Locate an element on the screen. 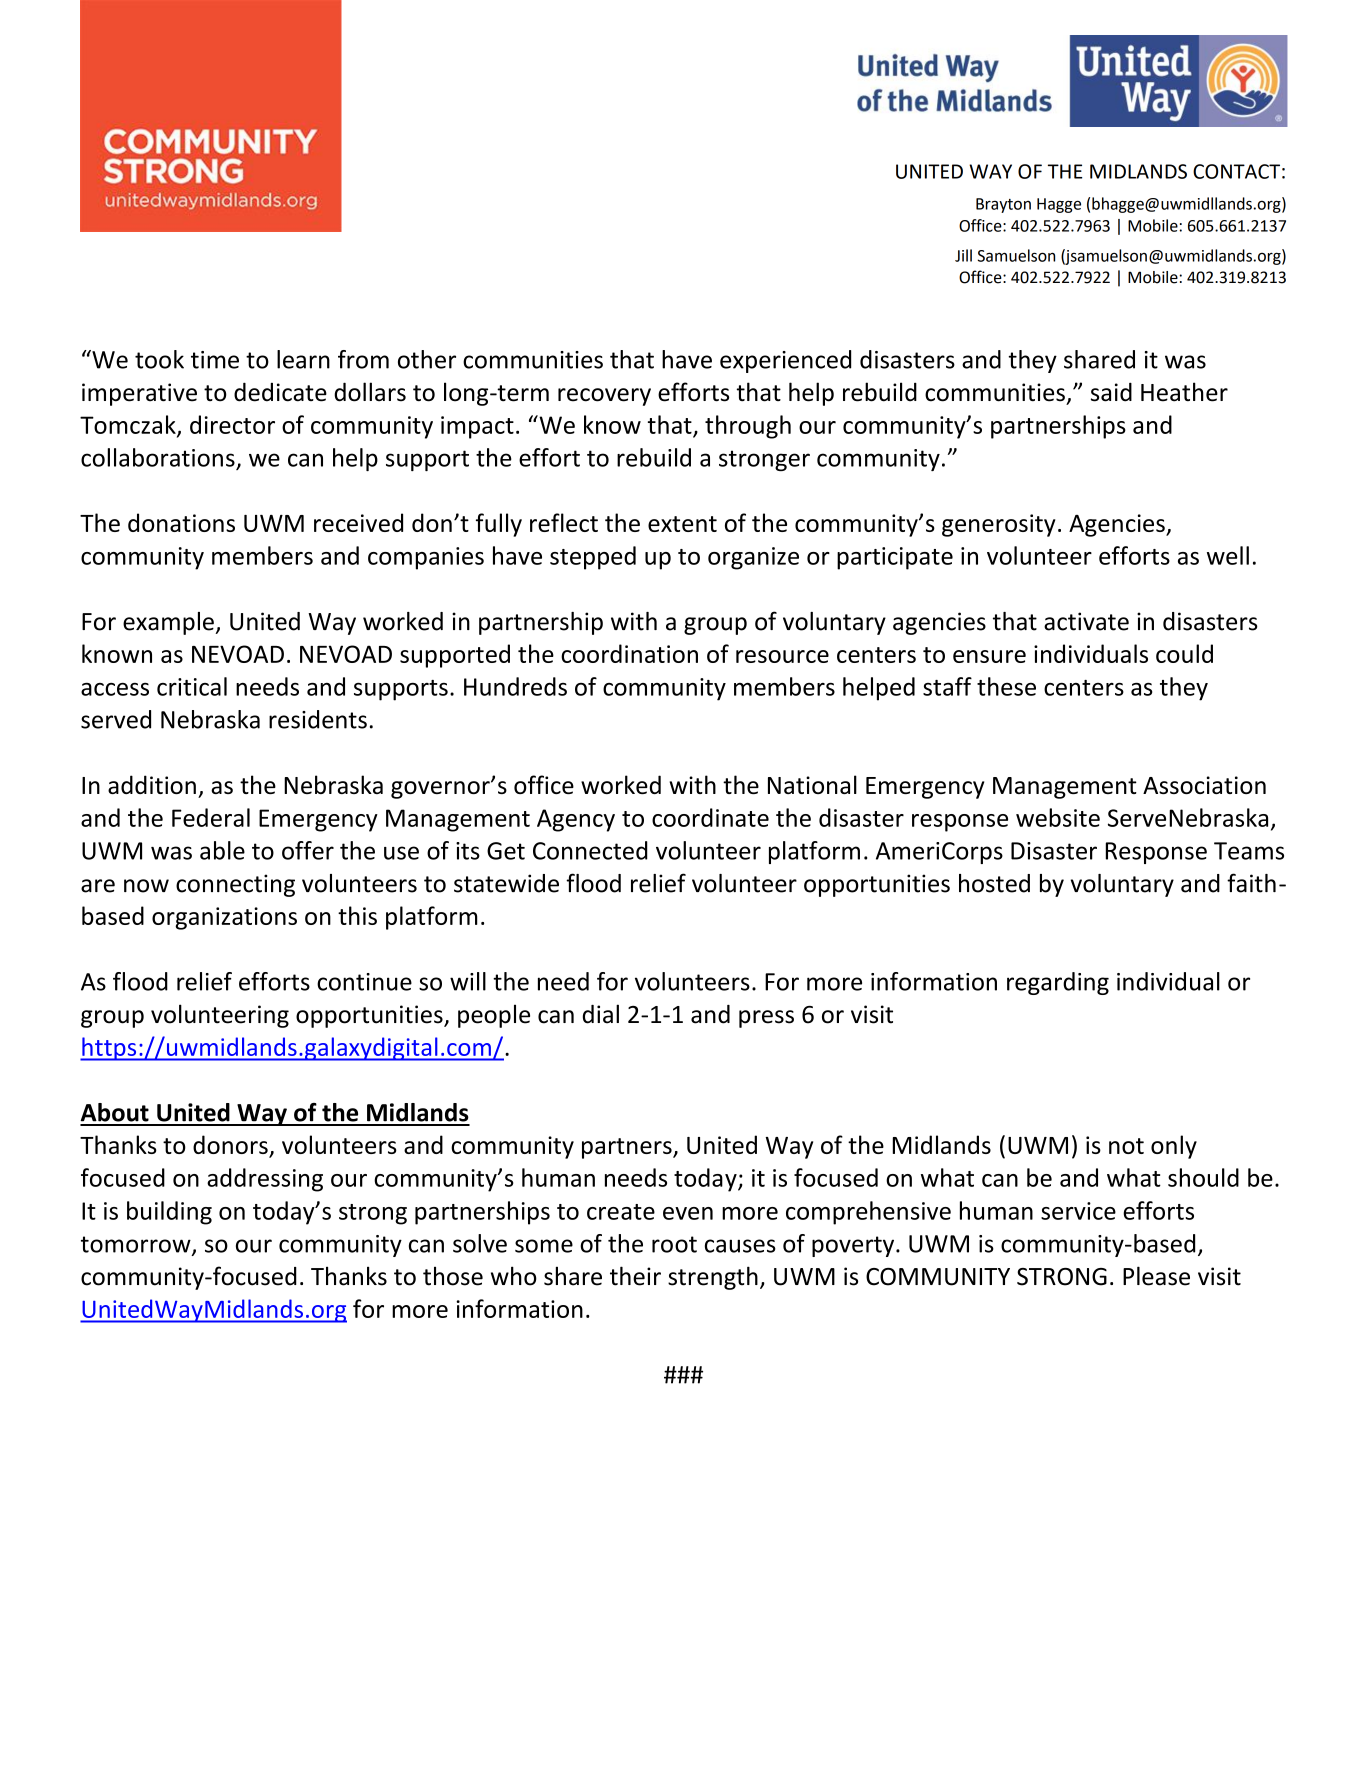 The width and height of the screenshot is (1367, 1770). experienced is located at coordinates (785, 361).
